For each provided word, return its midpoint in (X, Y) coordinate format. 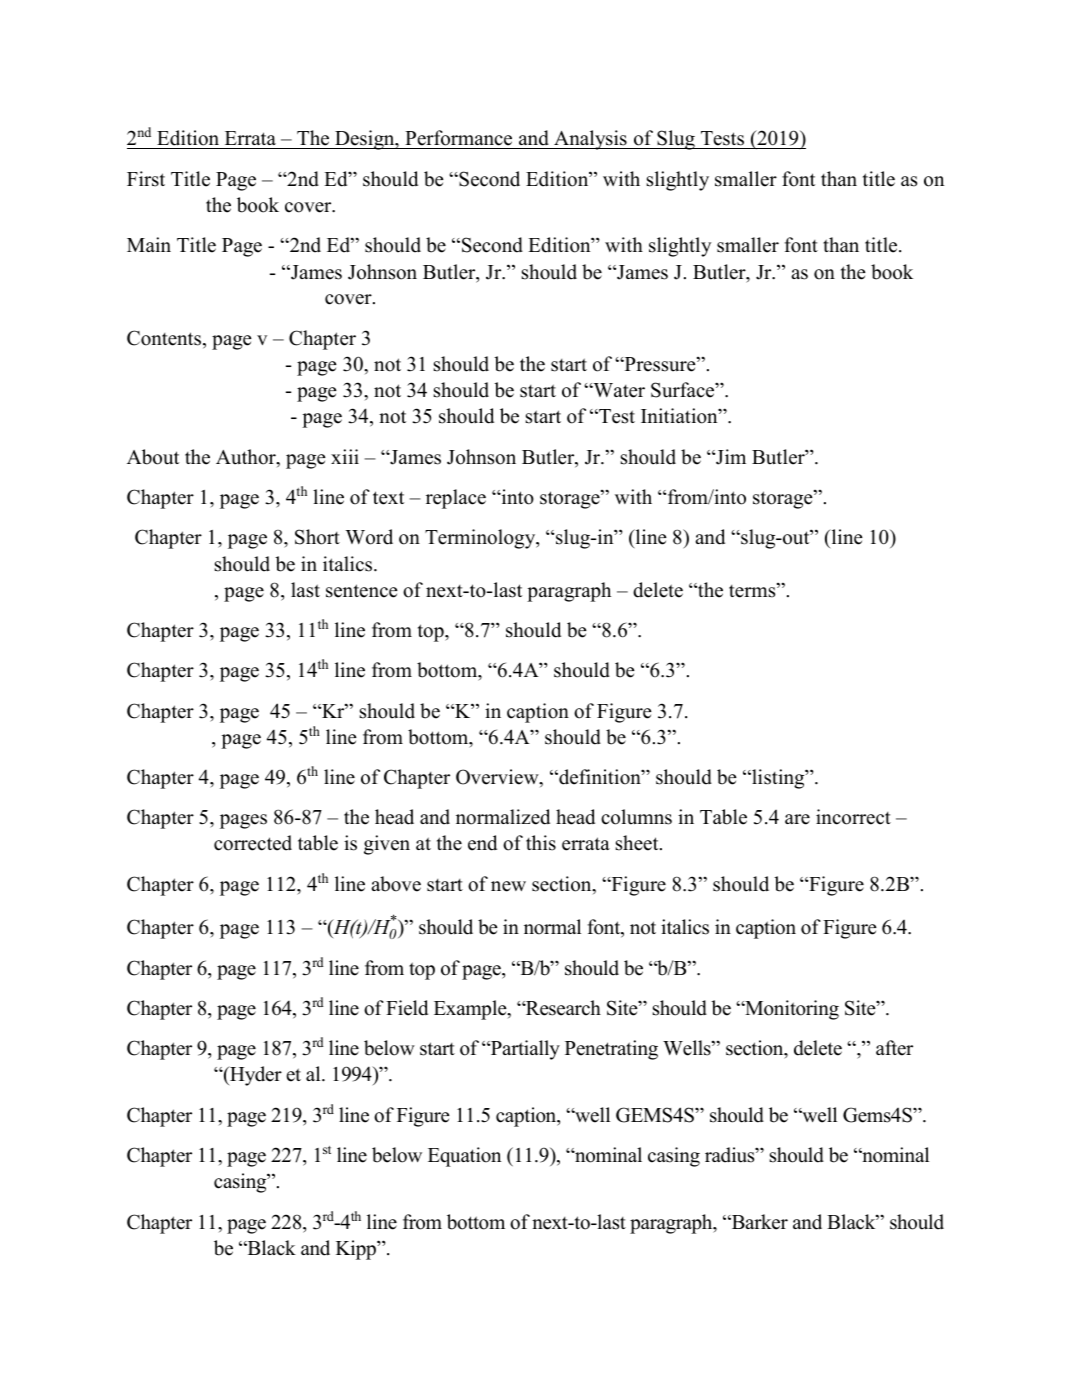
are (797, 819)
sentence (362, 591)
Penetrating (611, 1050)
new (508, 886)
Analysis (590, 140)
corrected (253, 843)
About (153, 457)
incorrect (853, 817)
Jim (730, 457)
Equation (464, 1157)
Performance (458, 138)
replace (456, 499)
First (146, 179)
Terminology (481, 539)
